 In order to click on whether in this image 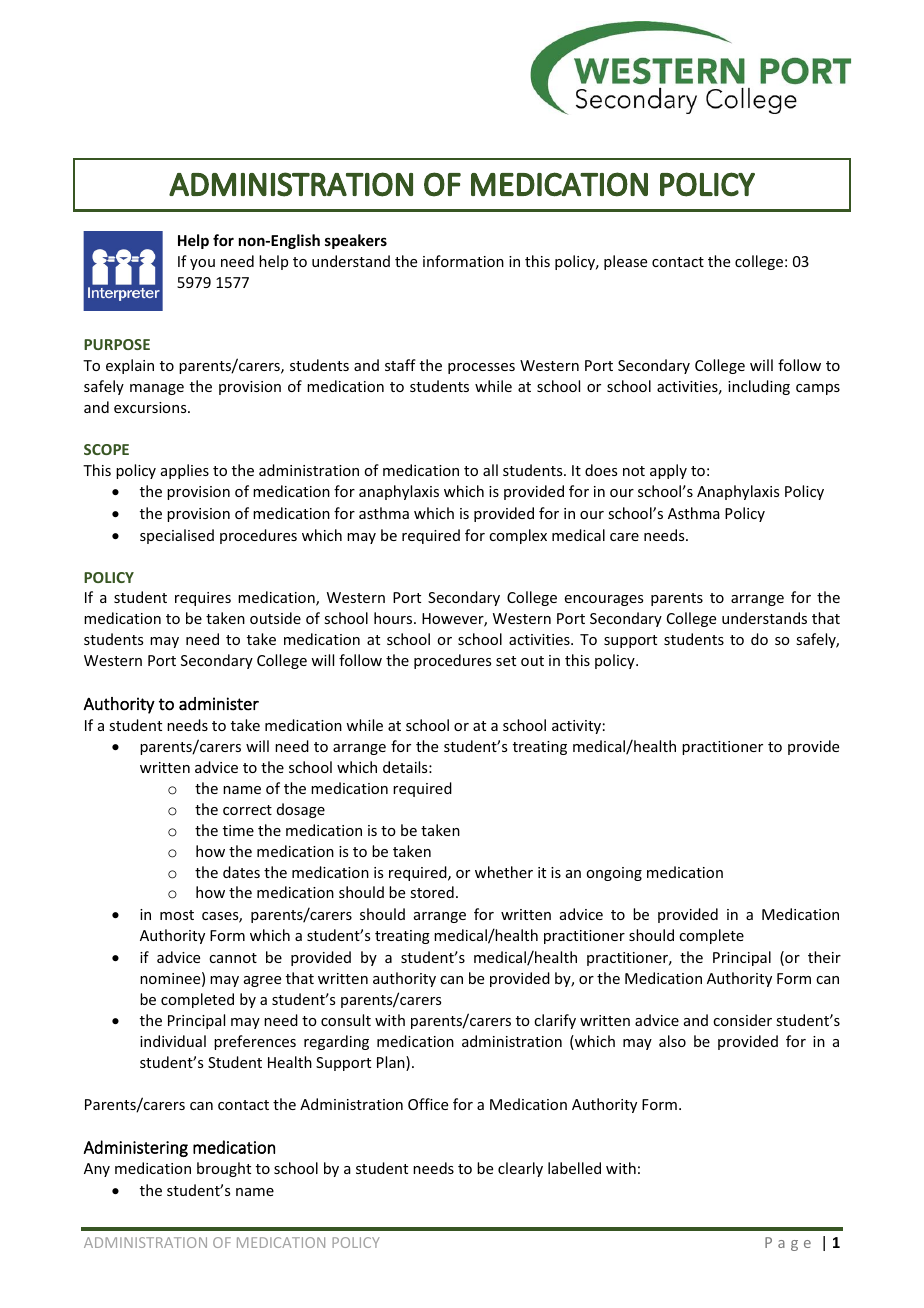, I will do `click(504, 872)`.
